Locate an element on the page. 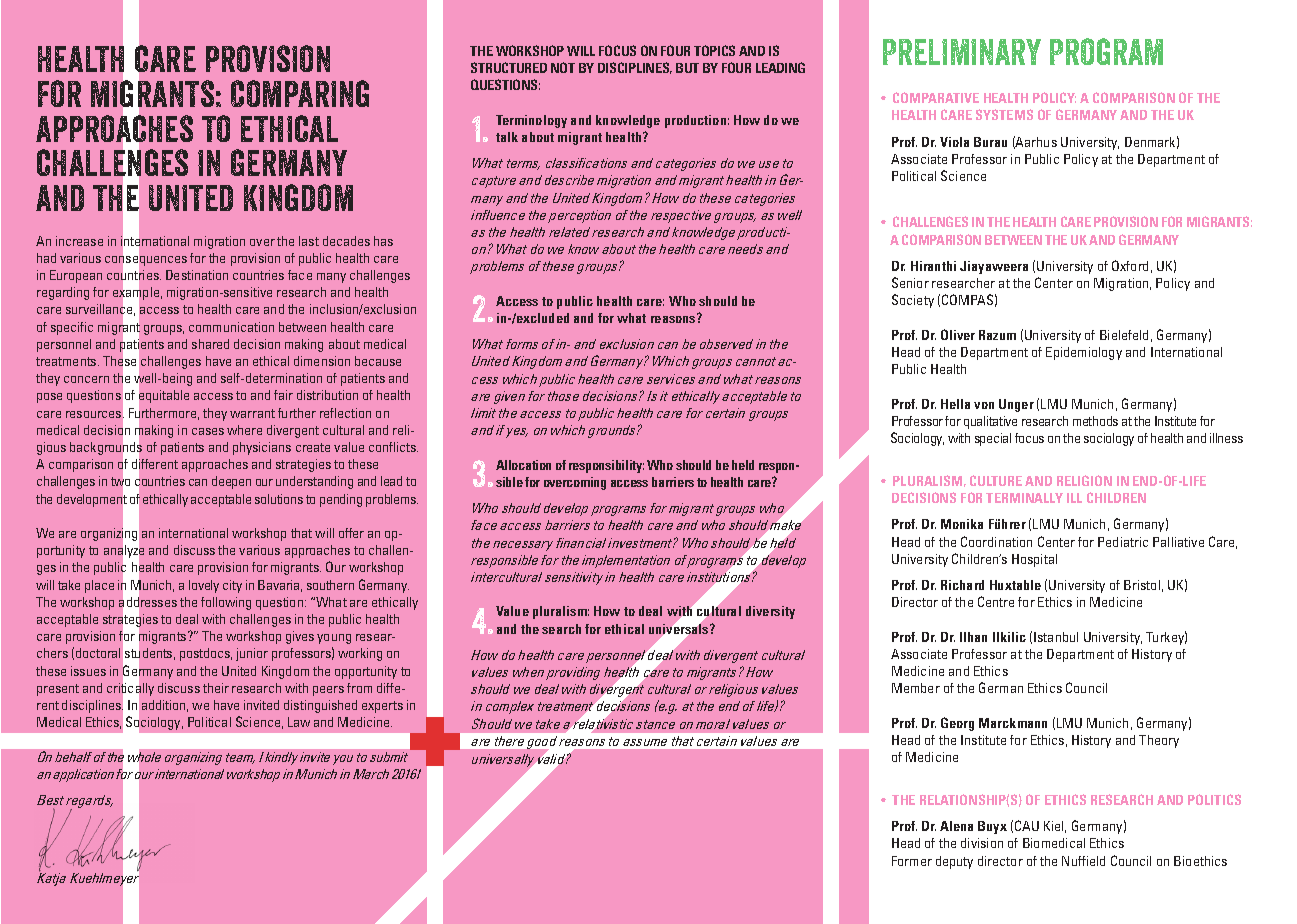 This document has height=924, width=1297. TOPICS is located at coordinates (714, 50).
